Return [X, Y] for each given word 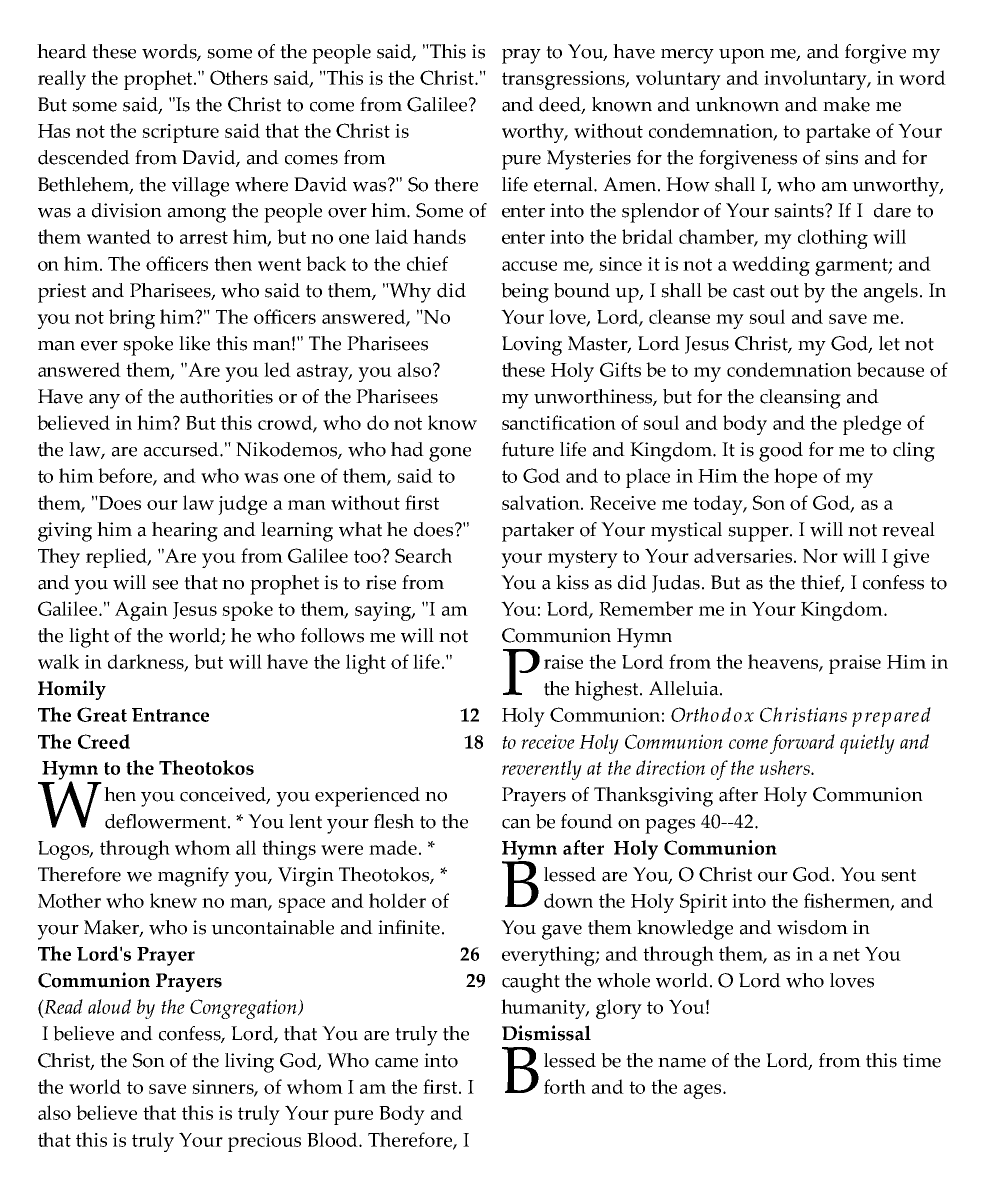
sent [898, 875]
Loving [532, 346]
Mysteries [589, 160]
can [516, 824]
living [249, 1063]
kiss [572, 582]
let [889, 343]
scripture [180, 133]
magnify [193, 877]
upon [742, 56]
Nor [820, 556]
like [194, 343]
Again [141, 611]
